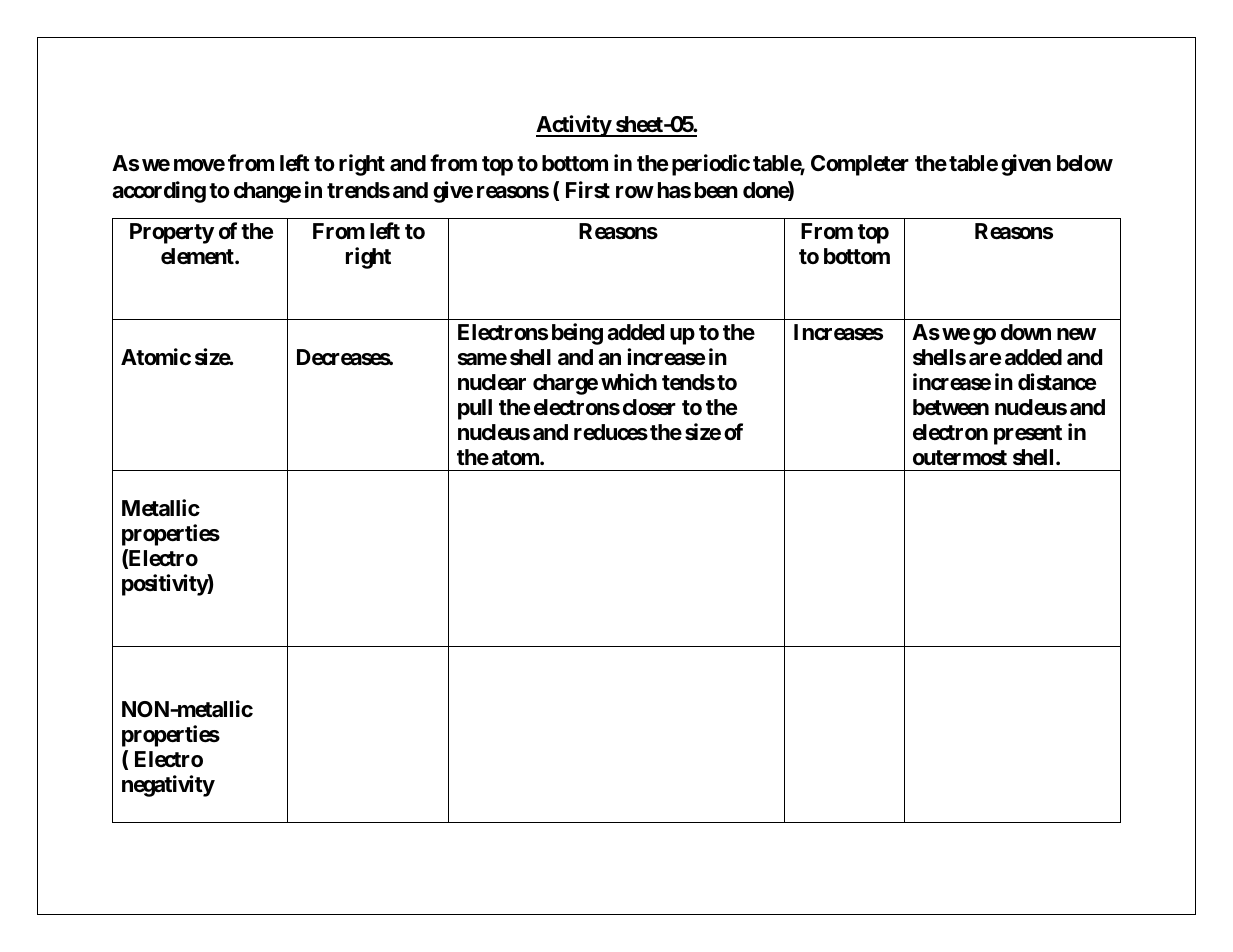 This document has height=952, width=1233. What do you see at coordinates (960, 458) in the document?
I see `outermost` at bounding box center [960, 458].
